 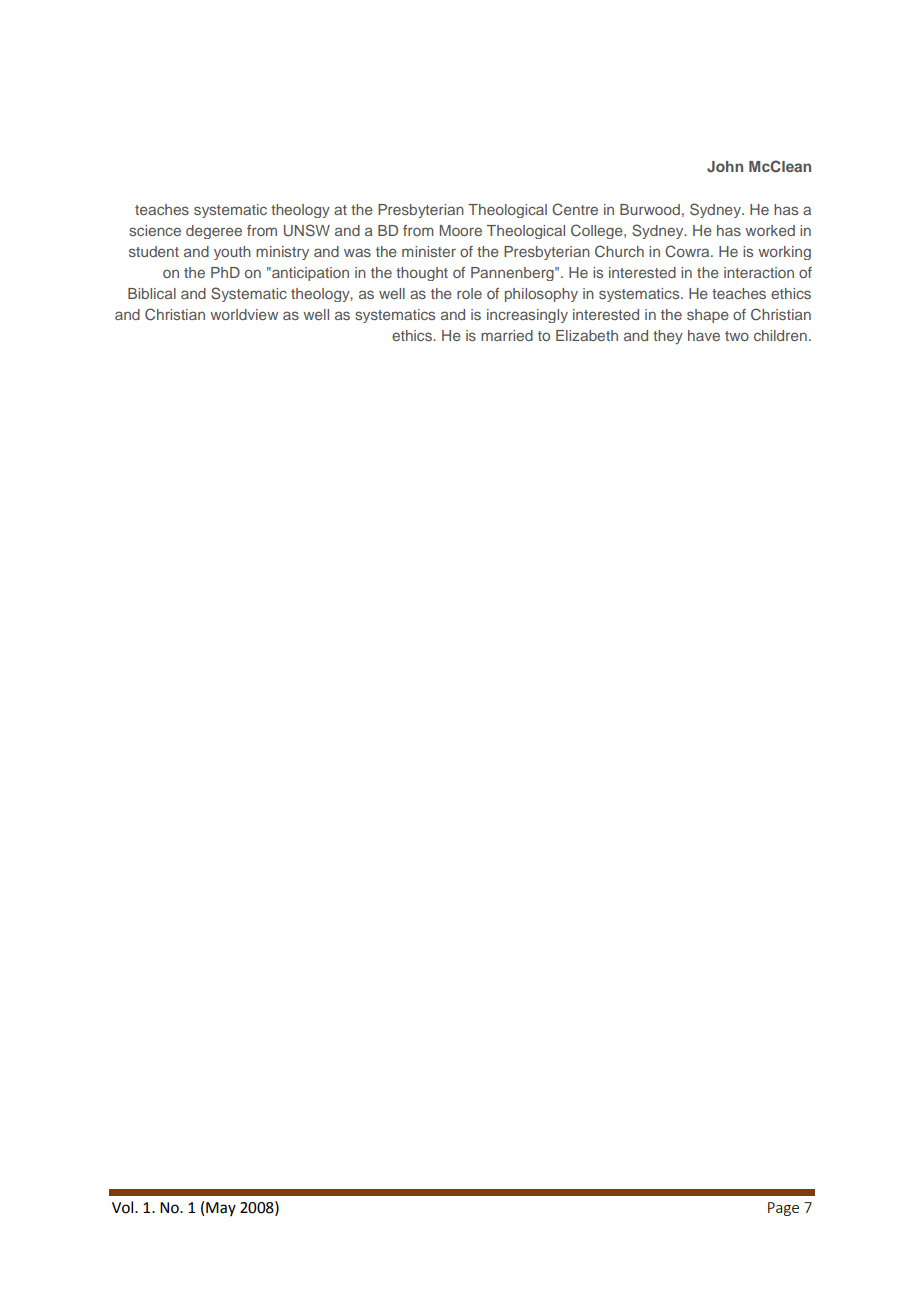 What do you see at coordinates (507, 335) in the screenshot?
I see `married` at bounding box center [507, 335].
